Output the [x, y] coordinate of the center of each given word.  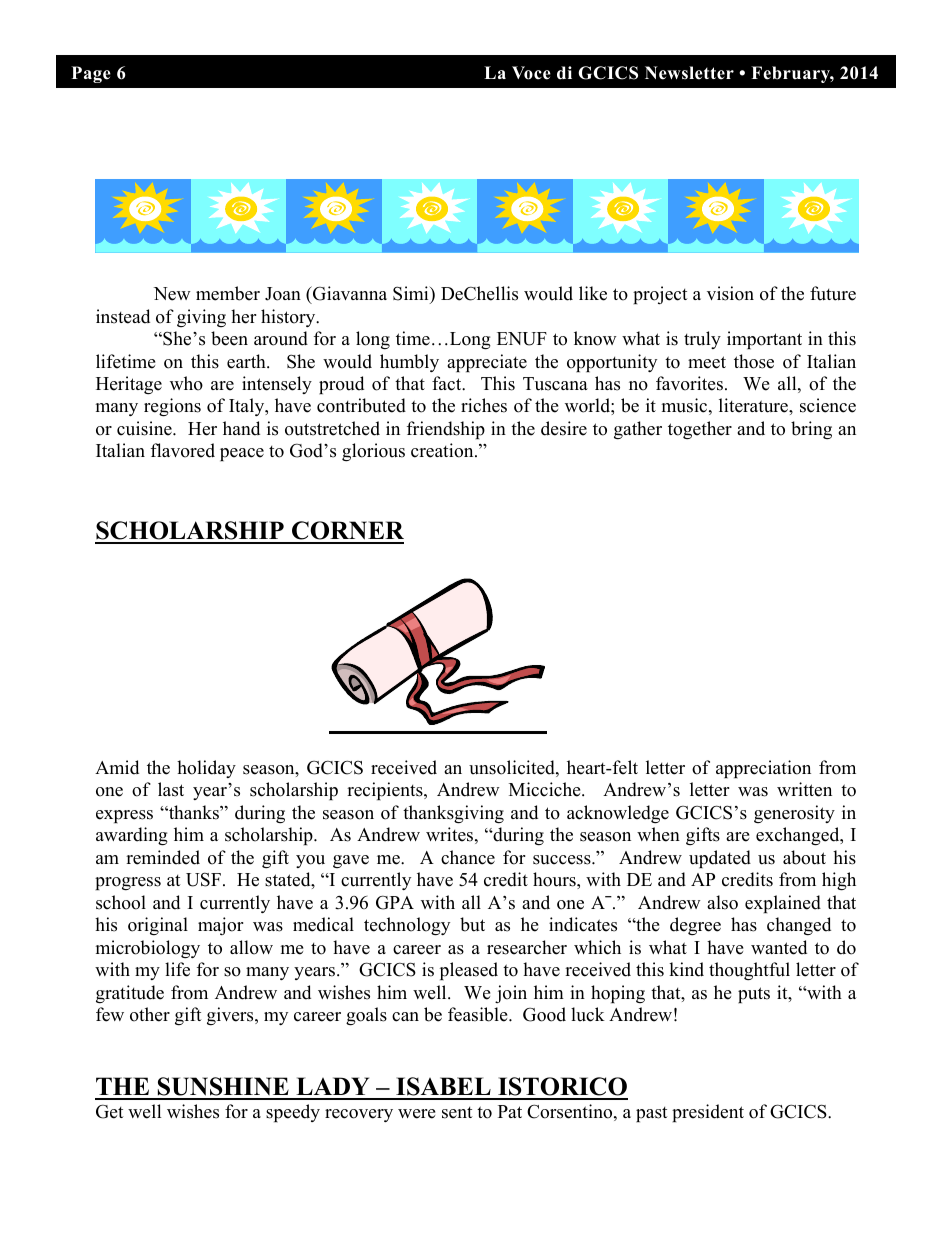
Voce [531, 73]
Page [91, 74]
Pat [510, 1111]
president [708, 1113]
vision [730, 293]
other [150, 1014]
